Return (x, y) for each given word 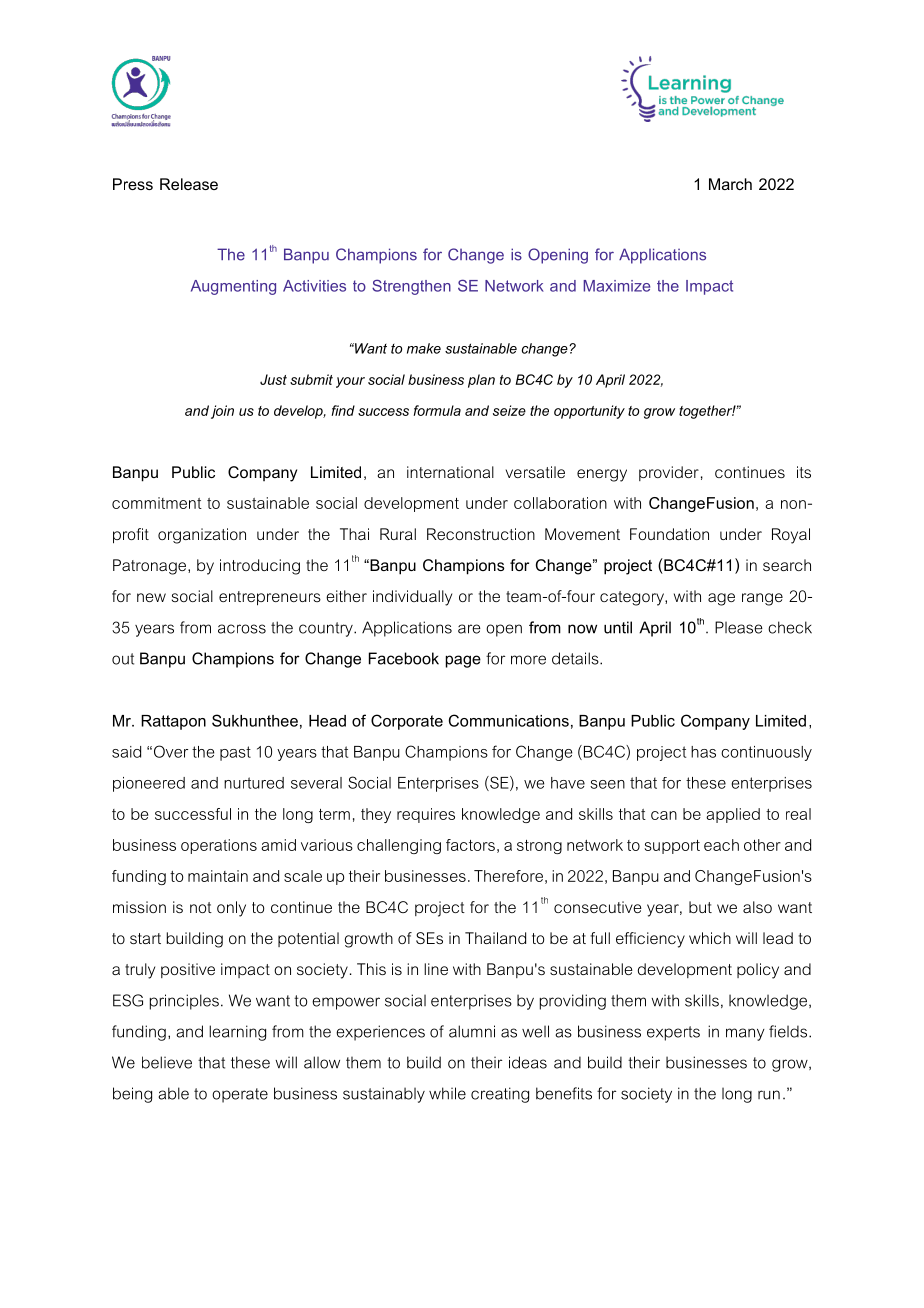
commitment (157, 503)
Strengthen (411, 287)
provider (669, 473)
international (450, 472)
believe (167, 1062)
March (730, 184)
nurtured (254, 783)
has (703, 752)
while (447, 1093)
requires (426, 815)
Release (189, 184)
